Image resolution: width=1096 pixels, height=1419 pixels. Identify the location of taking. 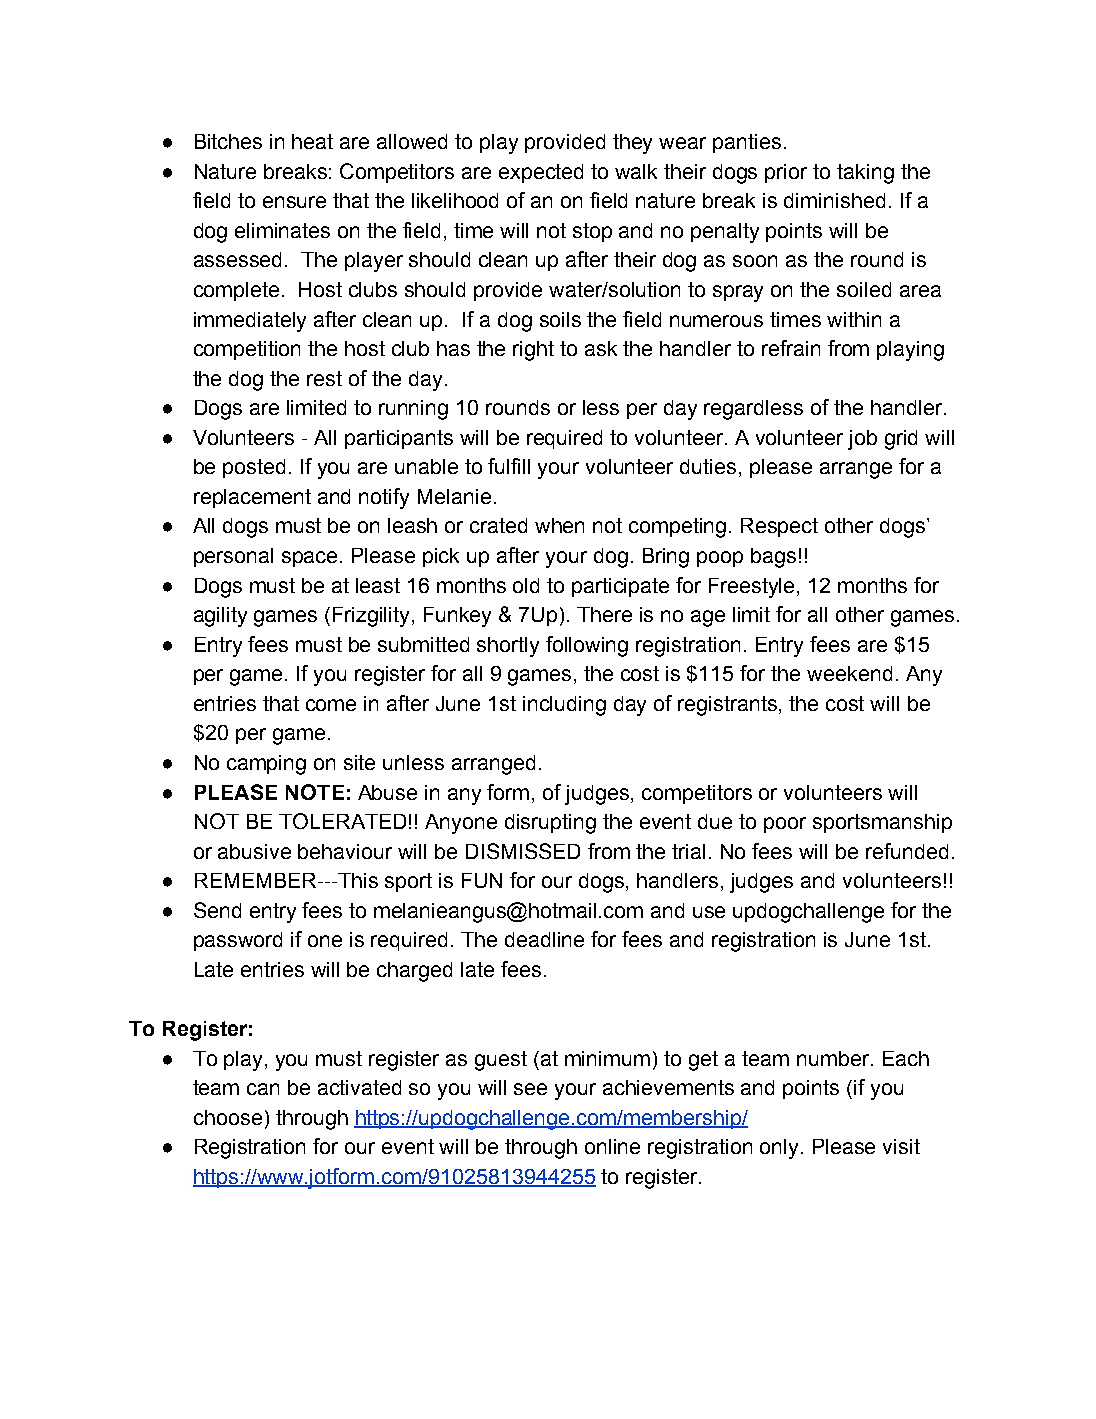
(865, 174).
